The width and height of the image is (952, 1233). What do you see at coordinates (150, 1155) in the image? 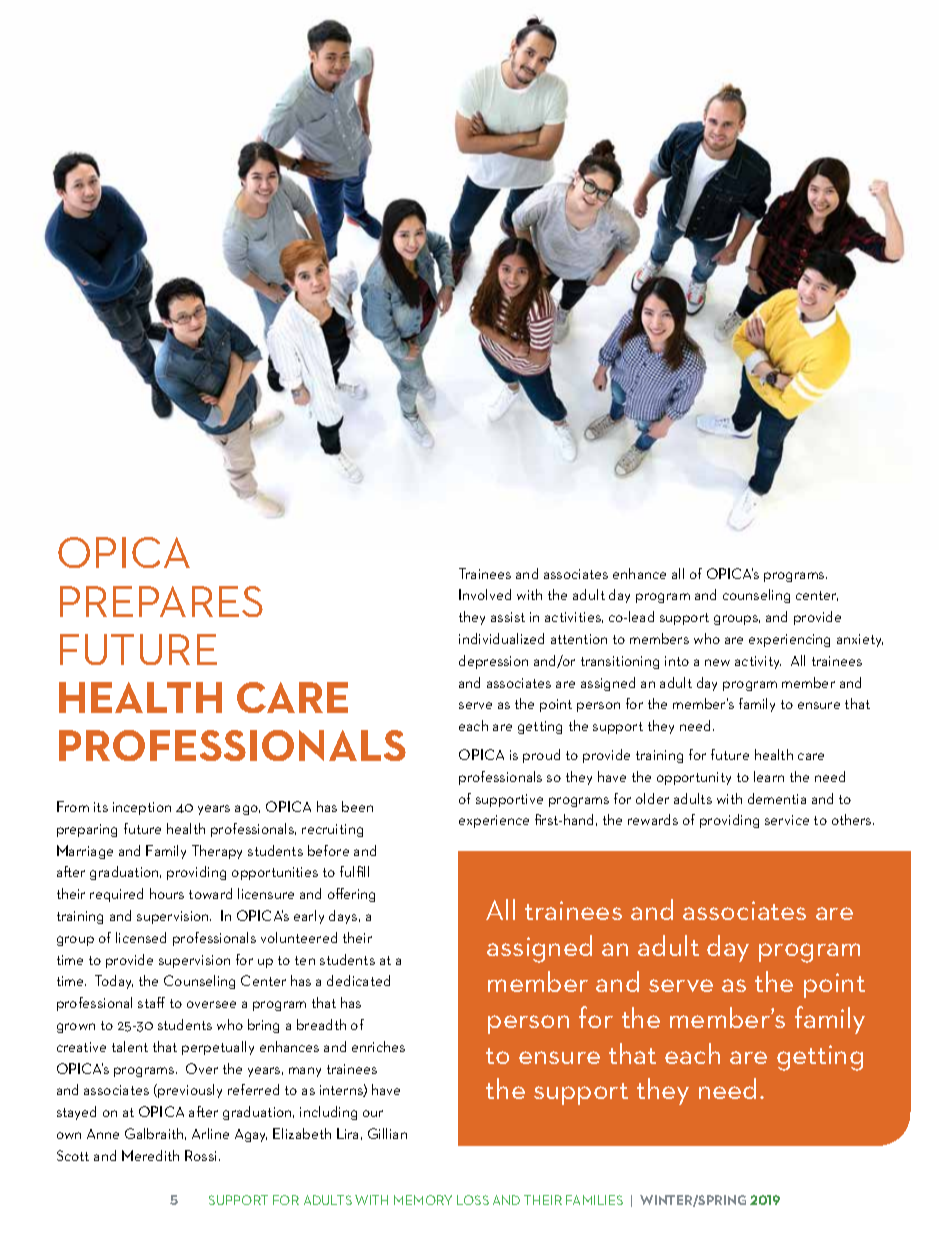
I see `Meredith` at bounding box center [150, 1155].
